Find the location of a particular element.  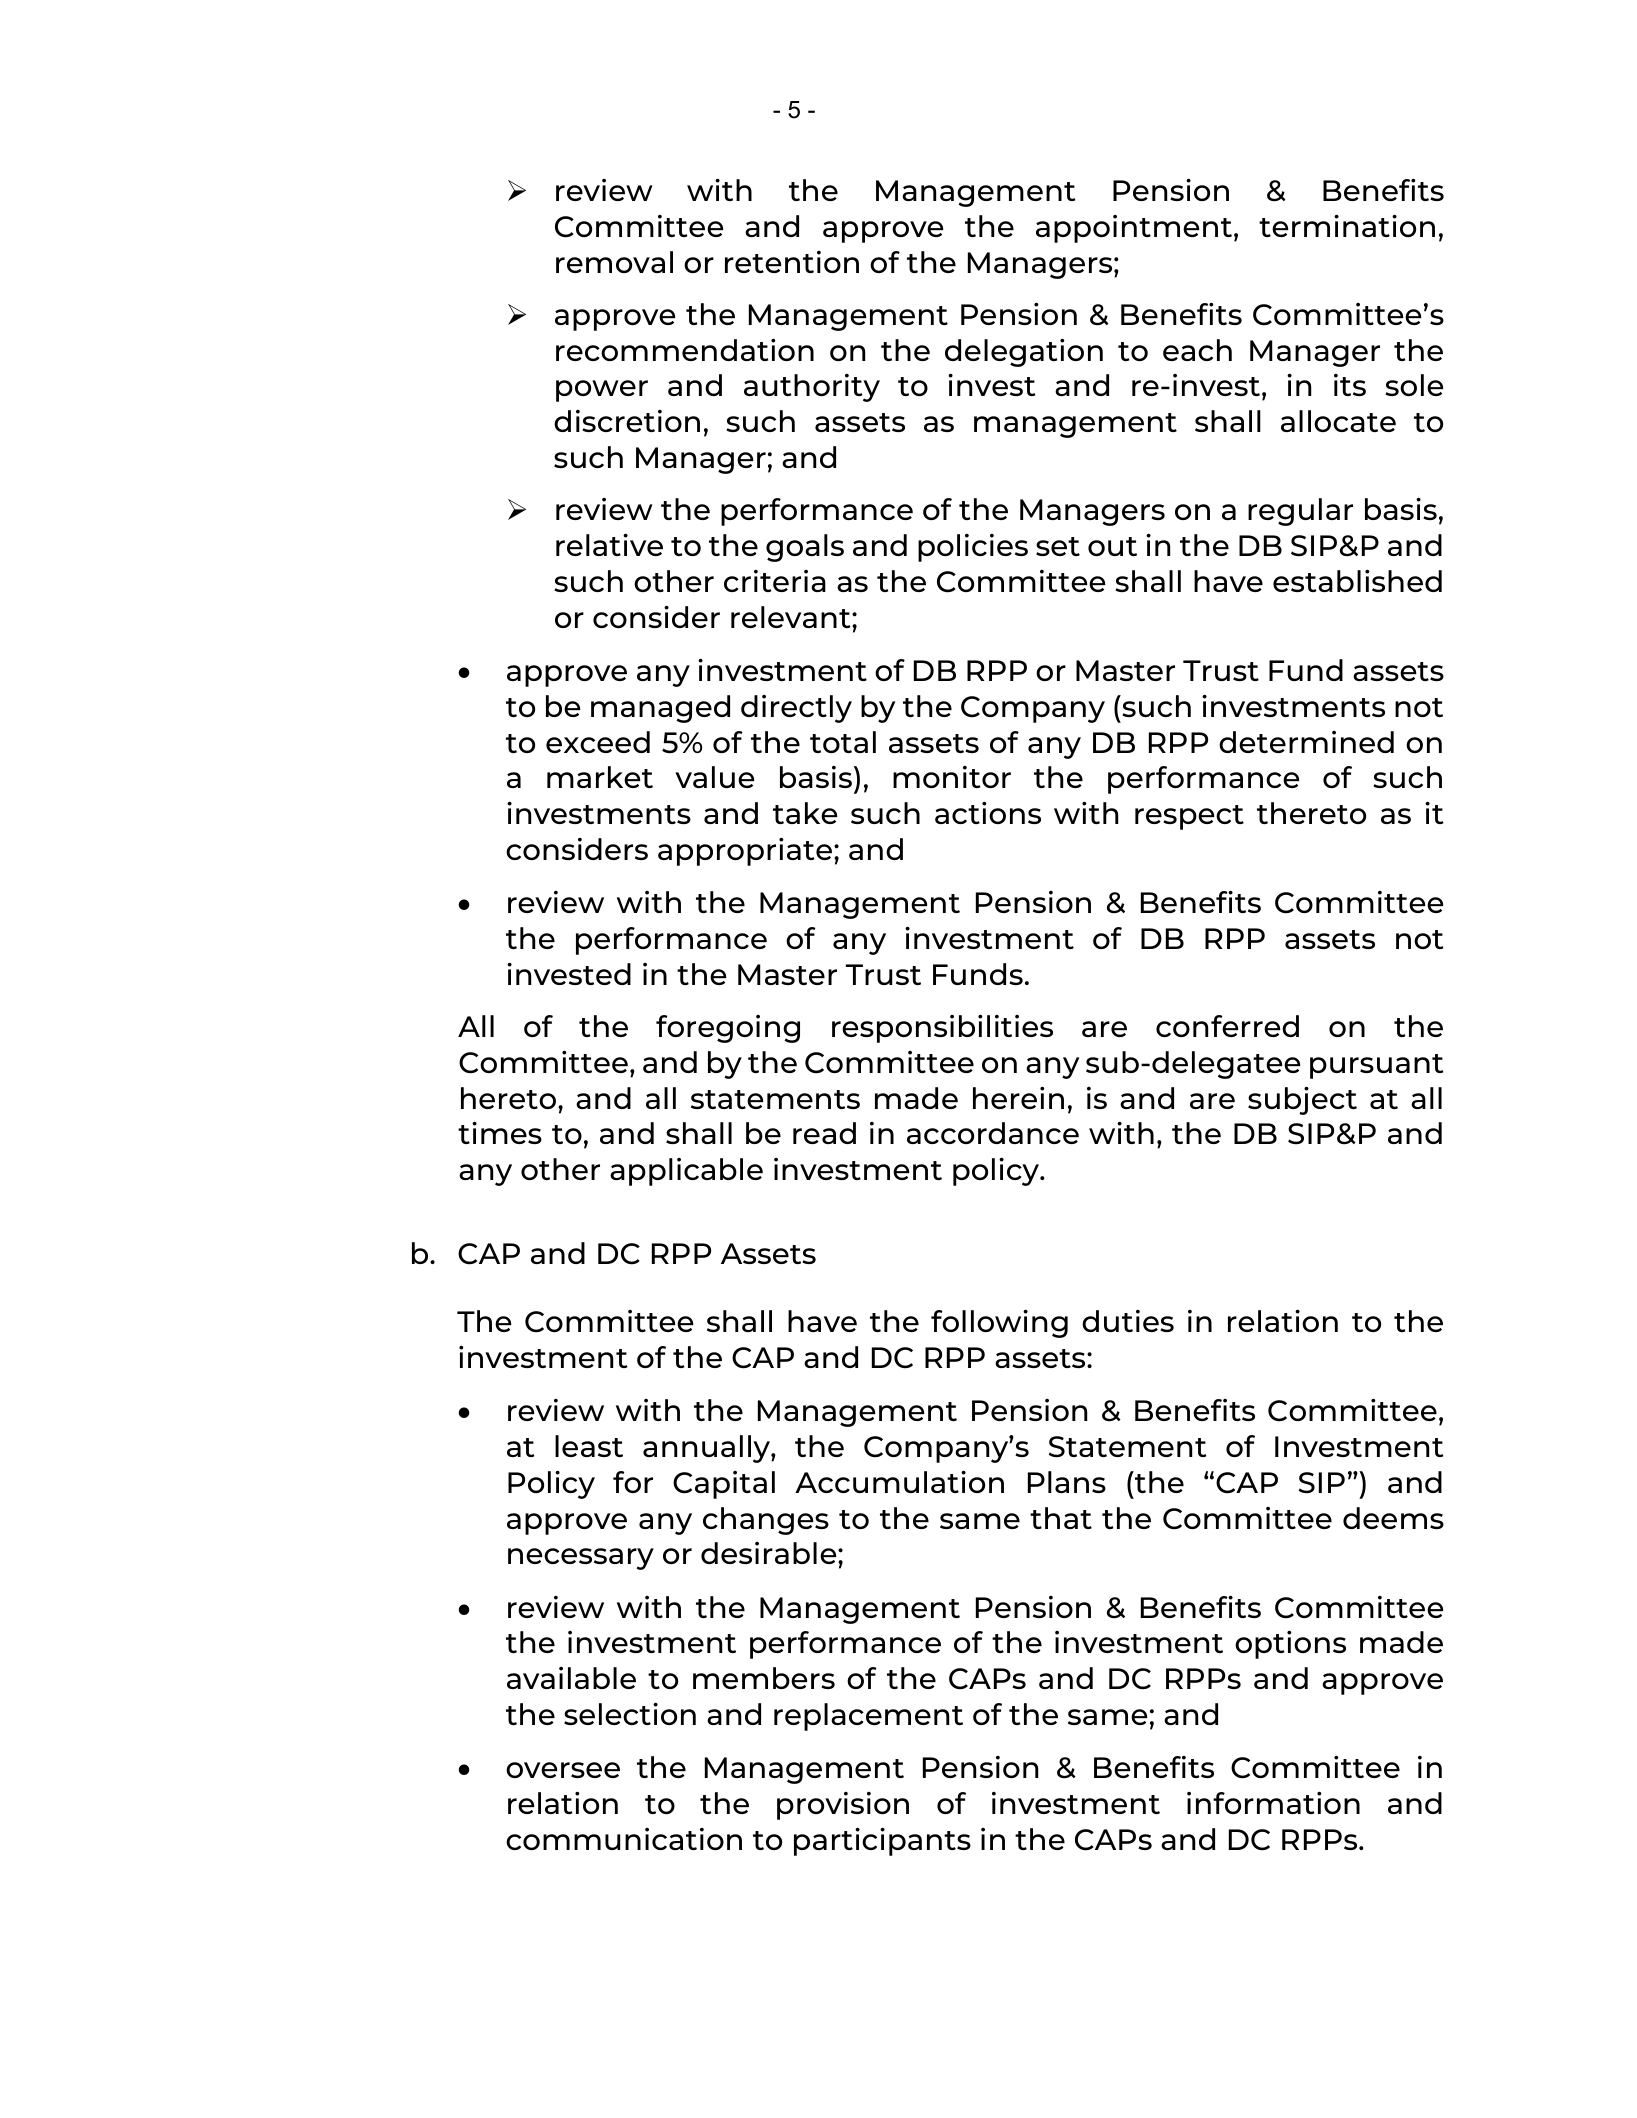

foregoing is located at coordinates (728, 1029).
